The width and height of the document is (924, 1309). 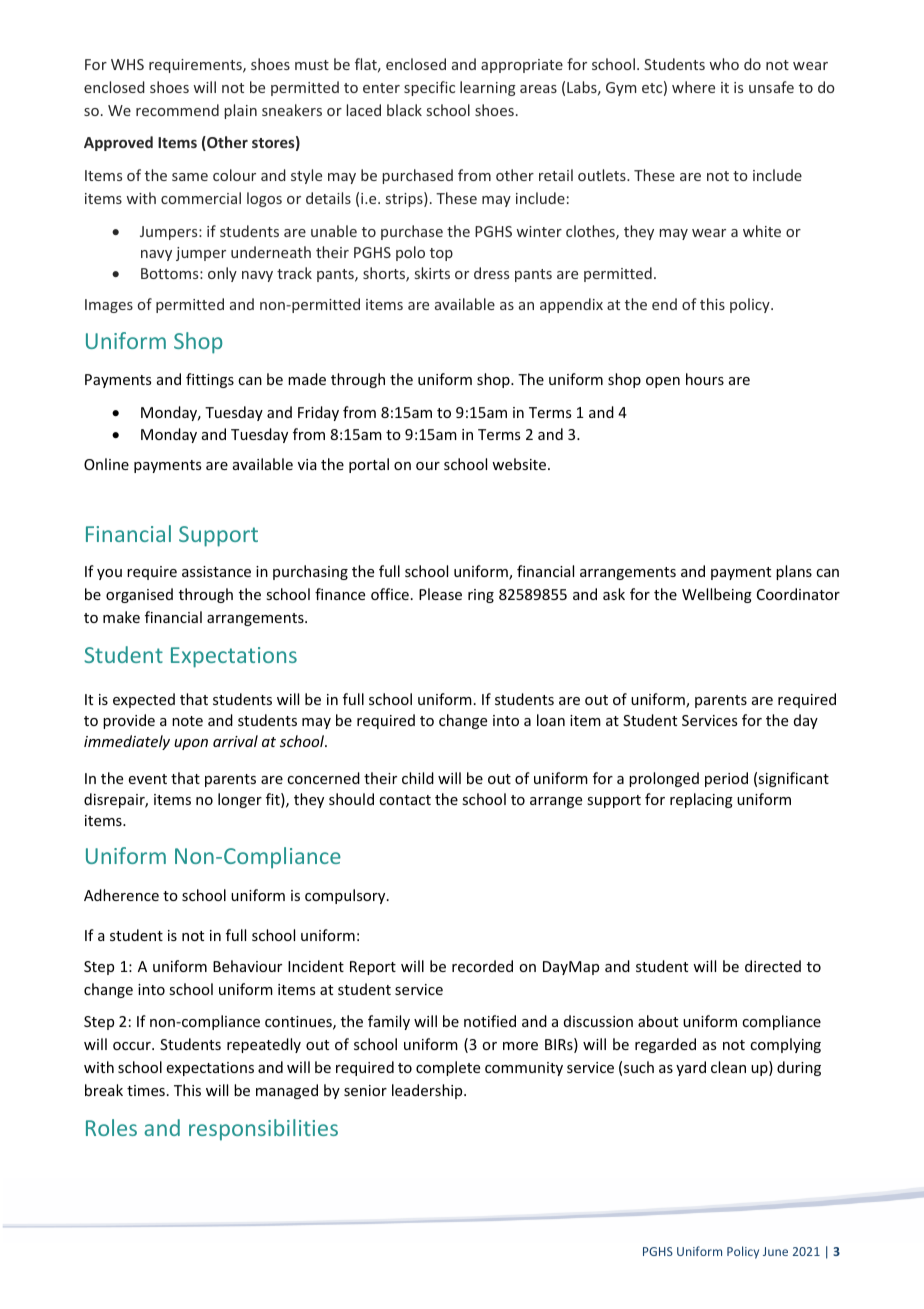 I want to click on June, so click(x=775, y=1251).
